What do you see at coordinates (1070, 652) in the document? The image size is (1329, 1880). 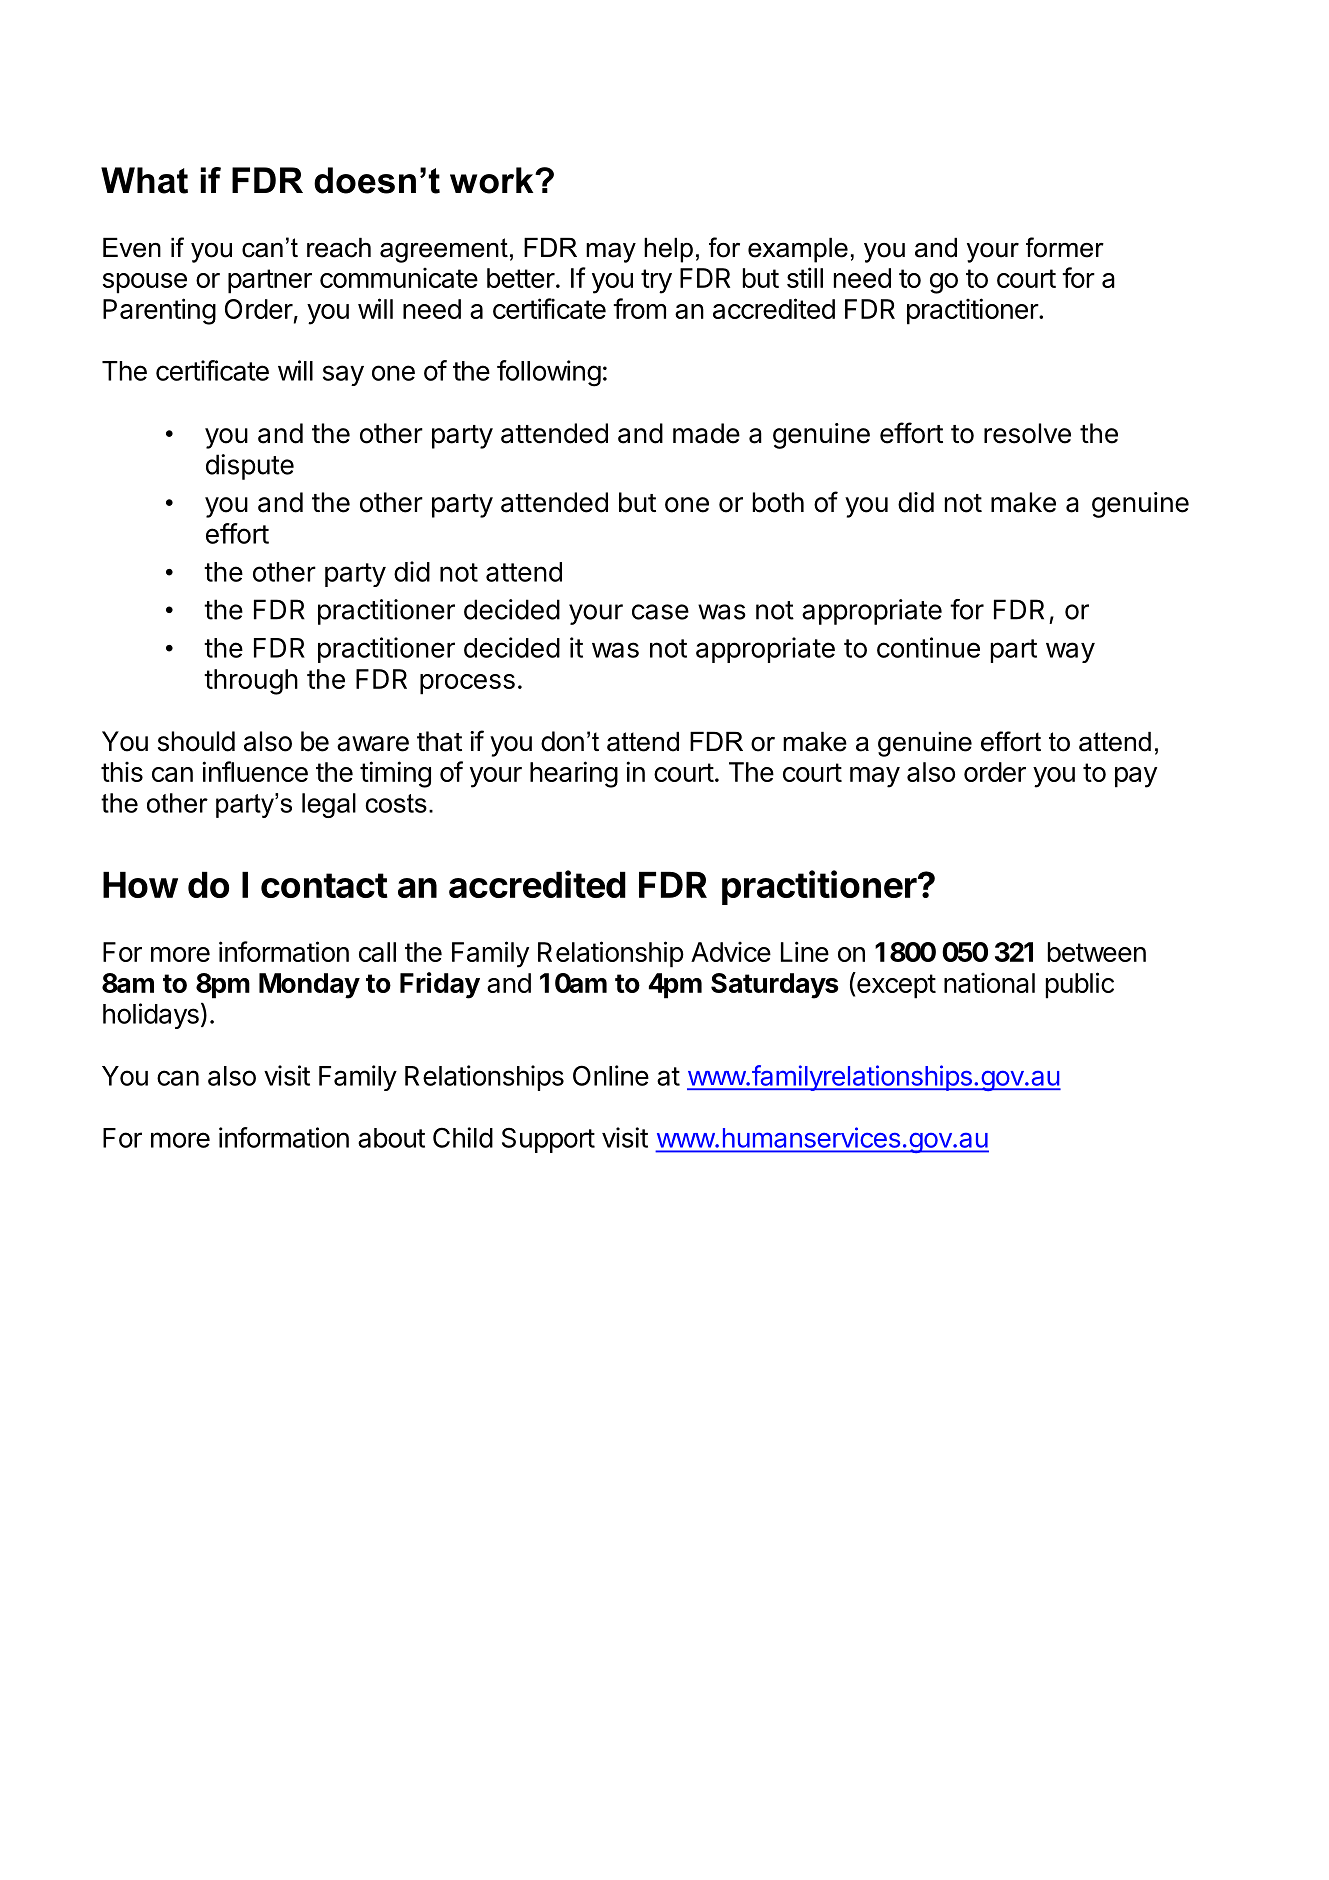 I see `way` at bounding box center [1070, 652].
